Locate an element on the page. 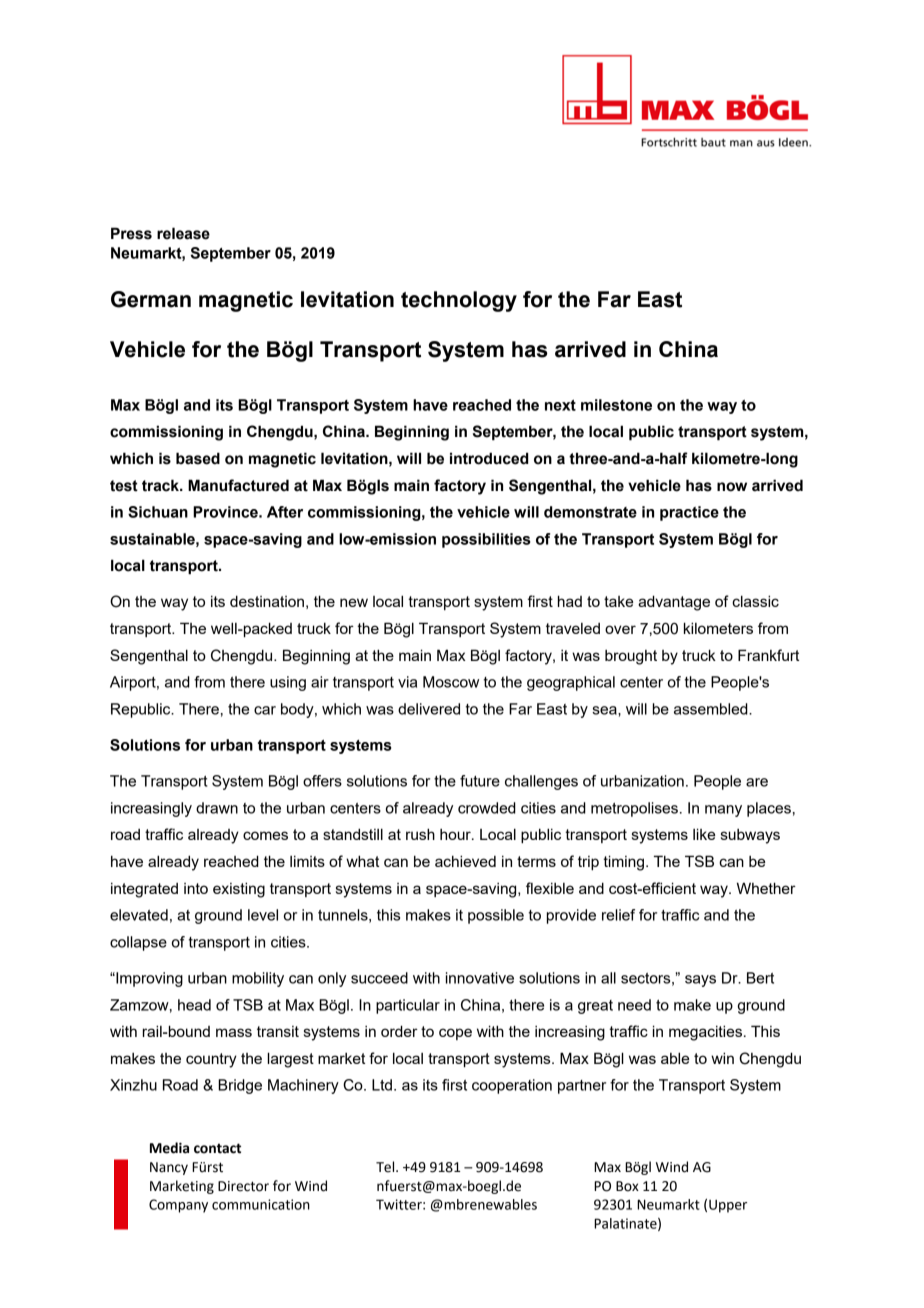  release is located at coordinates (183, 233).
